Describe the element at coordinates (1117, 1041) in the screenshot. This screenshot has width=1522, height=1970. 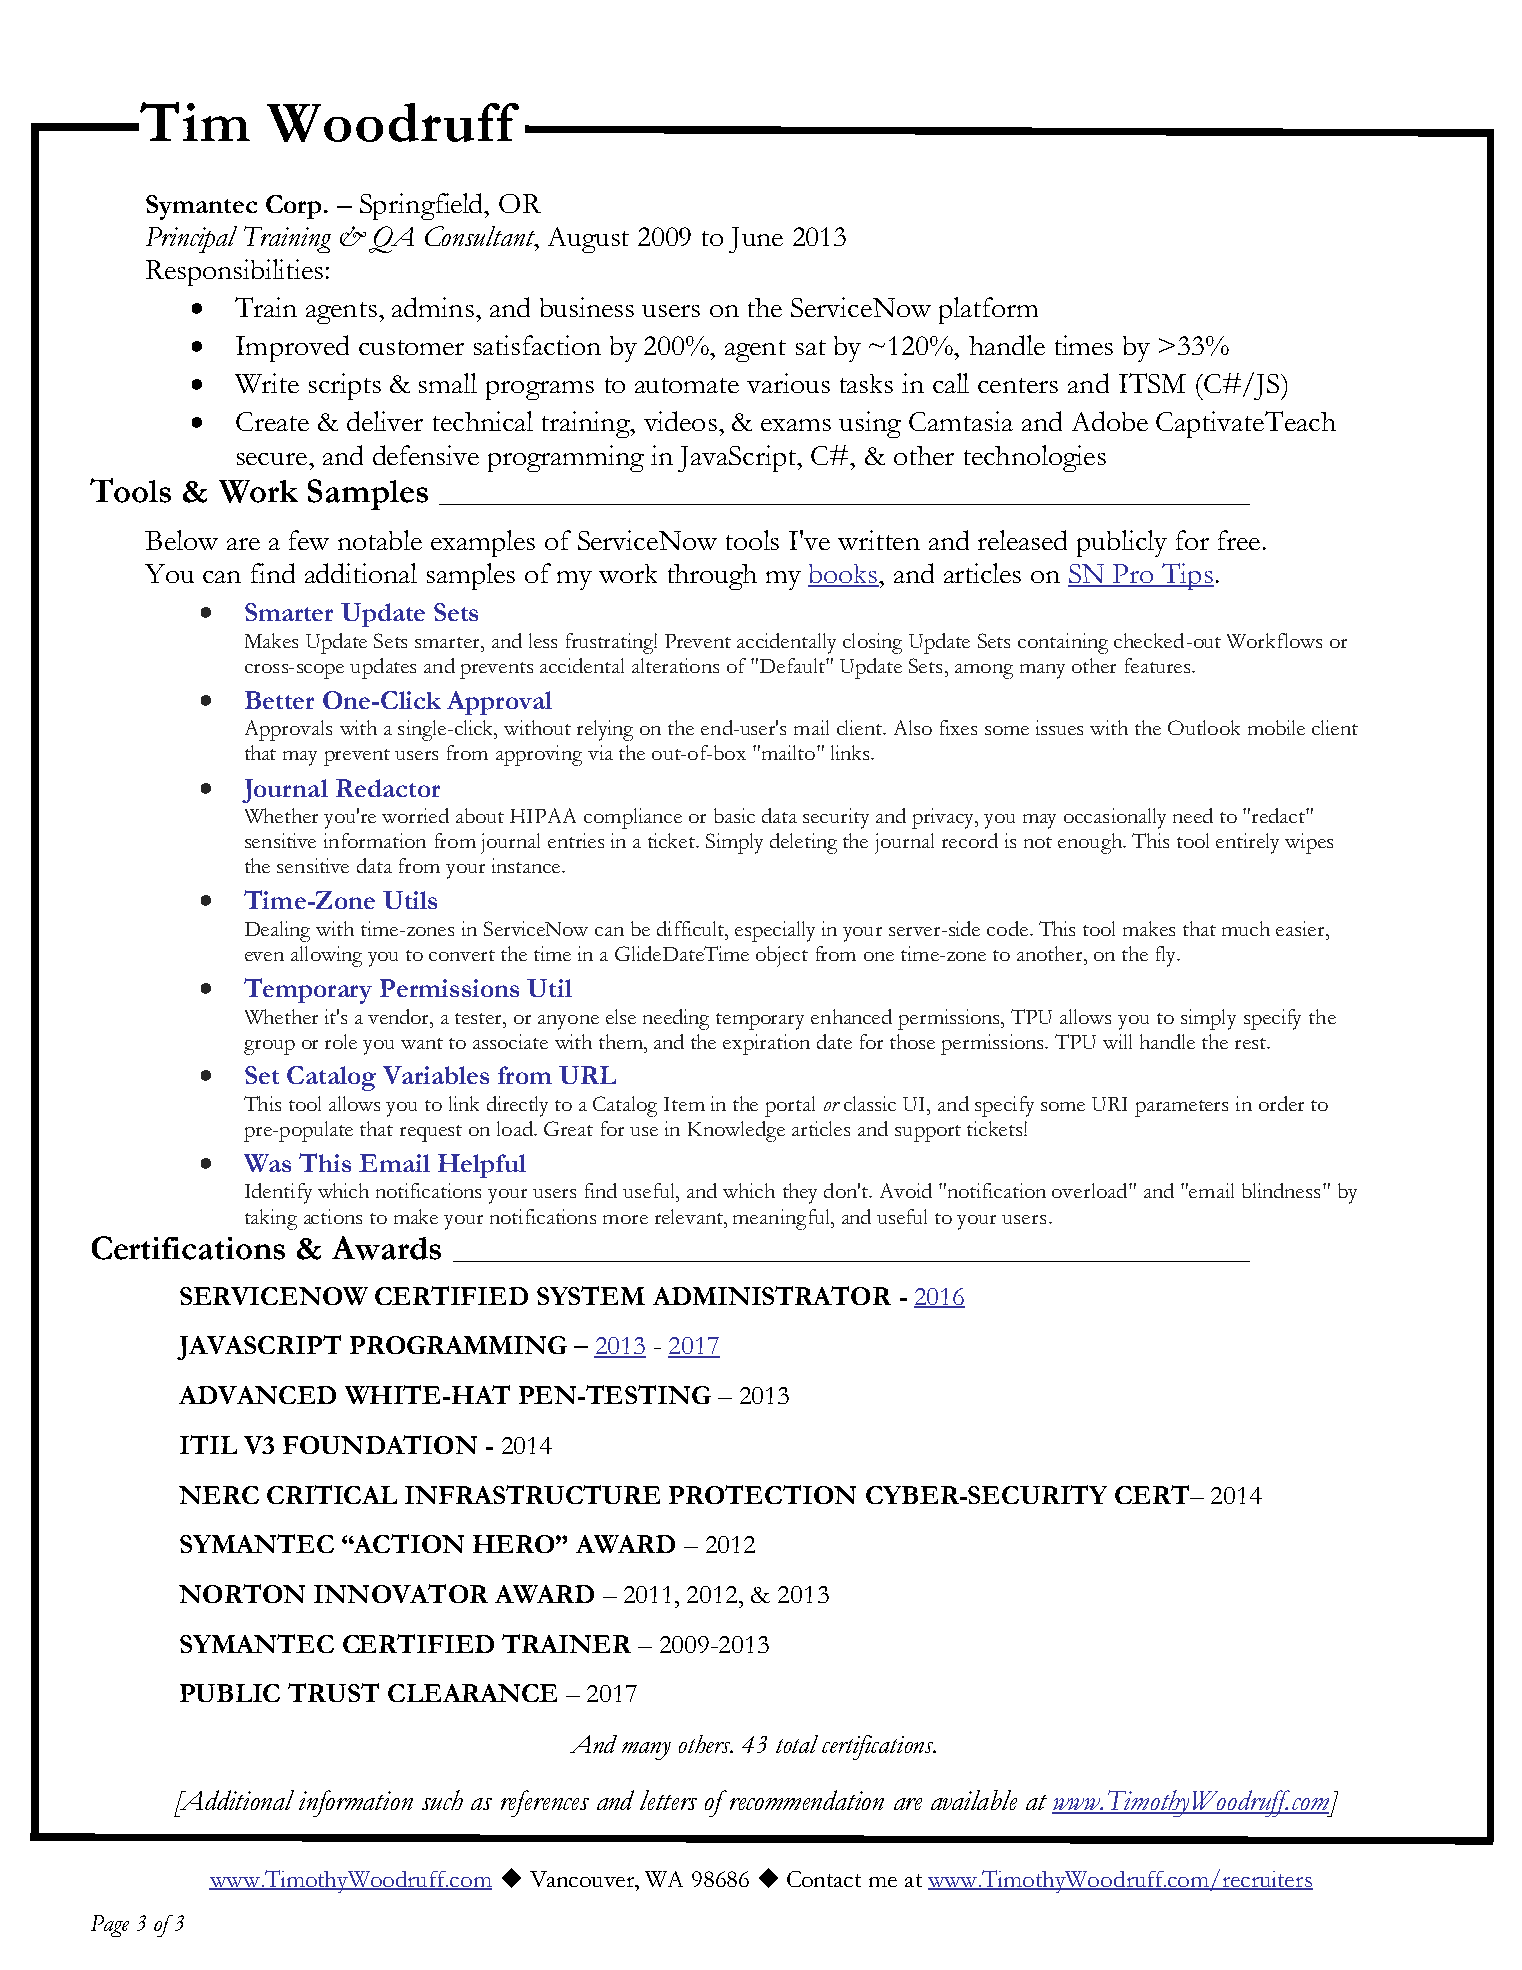
I see `will` at that location.
